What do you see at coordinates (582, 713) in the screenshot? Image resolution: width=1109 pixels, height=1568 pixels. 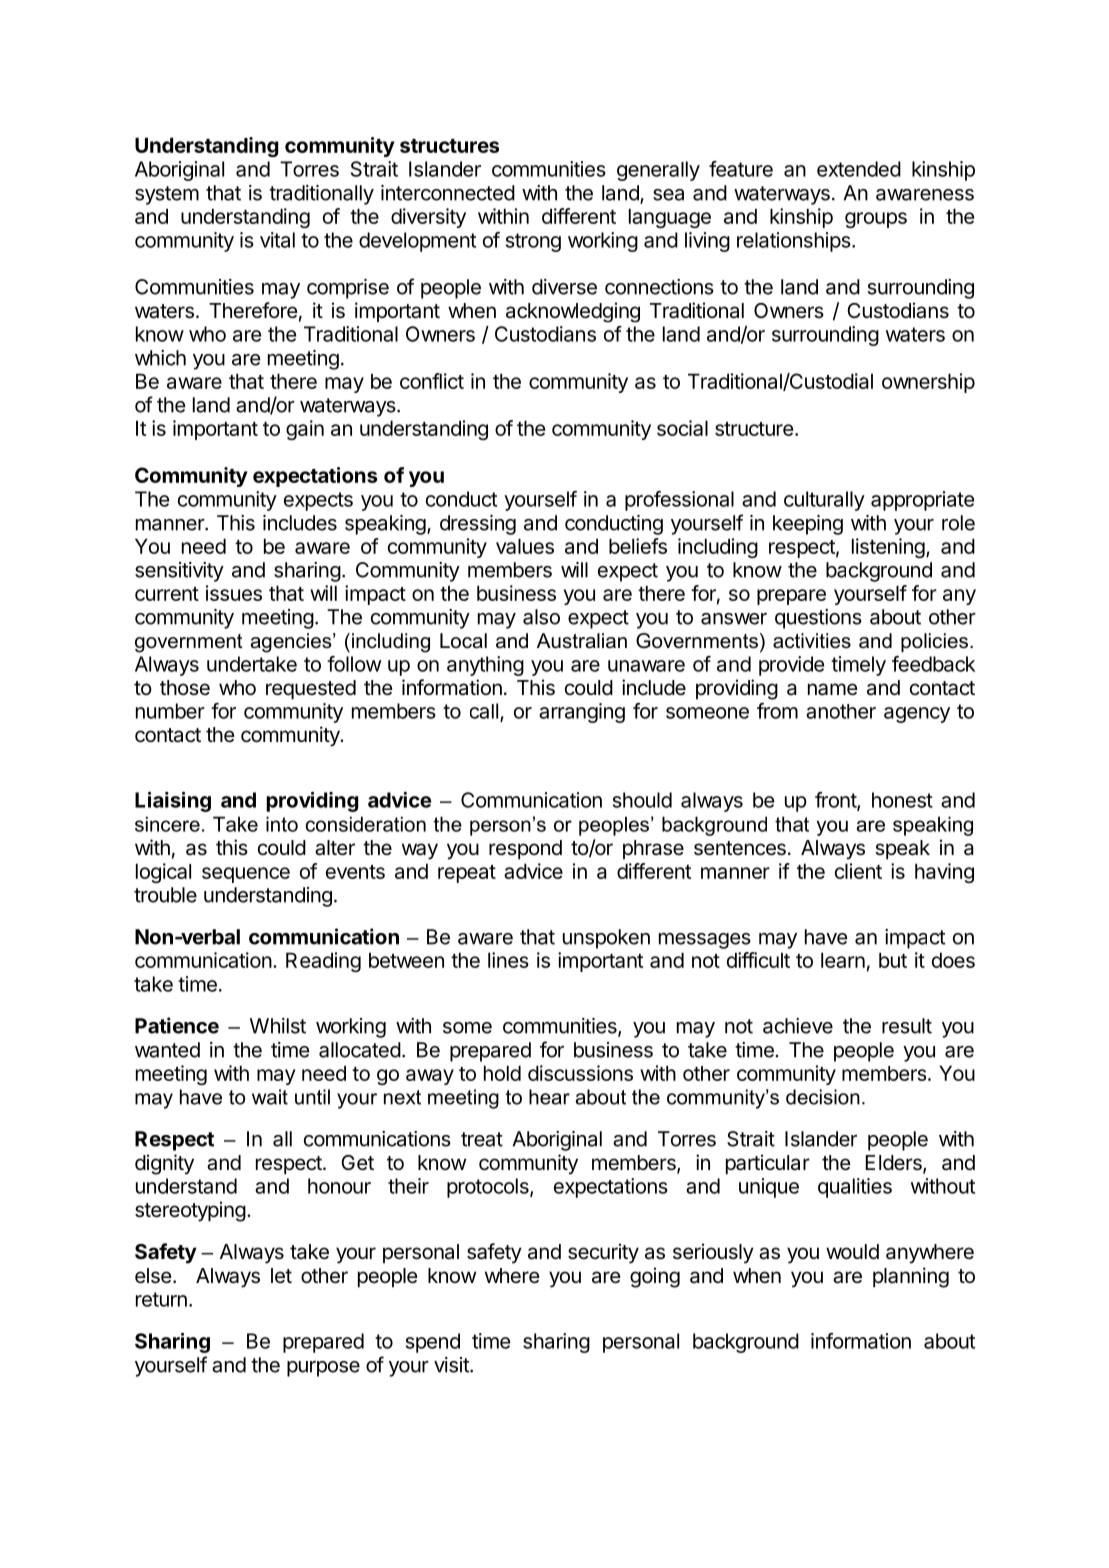 I see `arranging` at bounding box center [582, 713].
